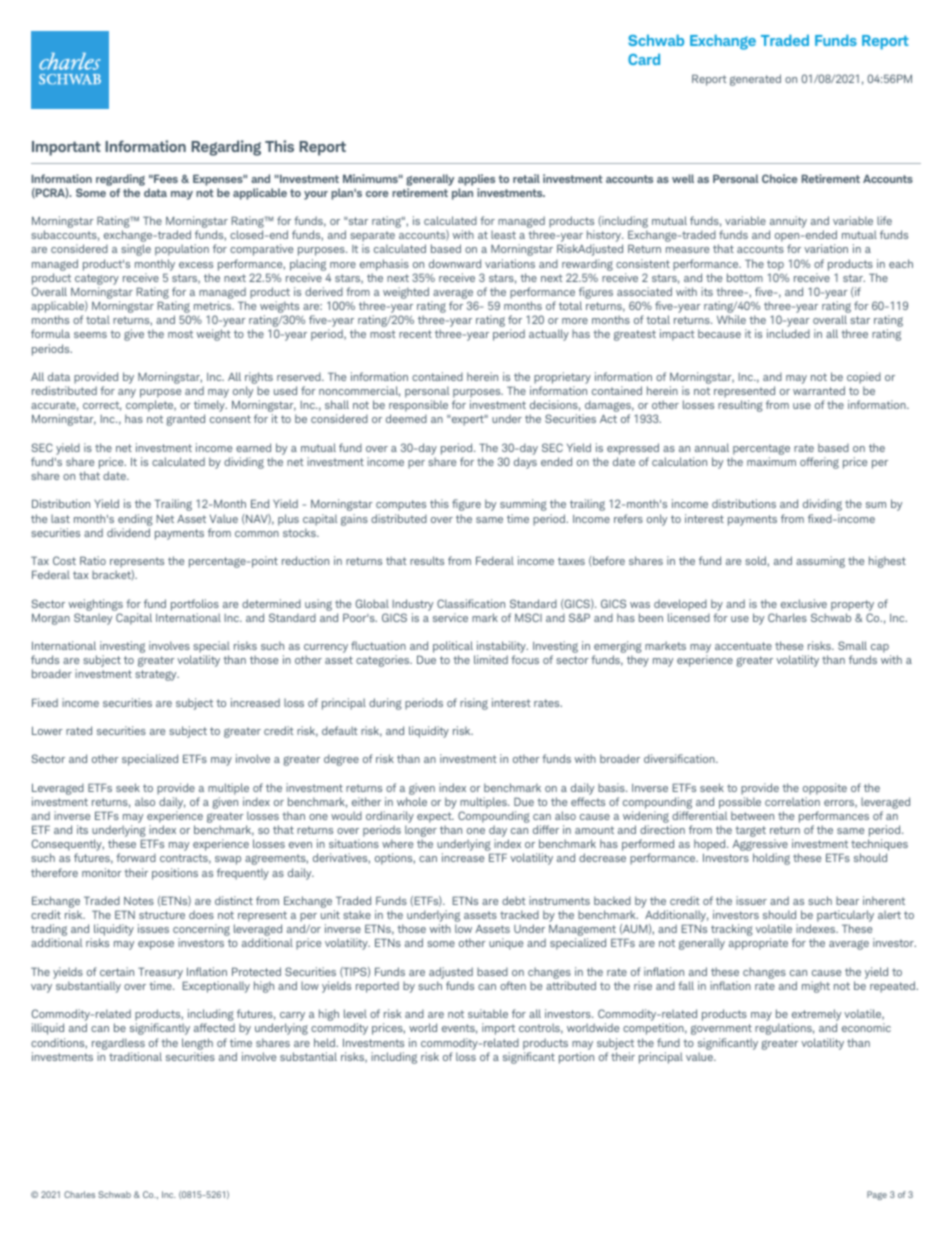 This screenshot has width=952, height=1233. Describe the element at coordinates (455, 263) in the screenshot. I see `downward` at that location.
